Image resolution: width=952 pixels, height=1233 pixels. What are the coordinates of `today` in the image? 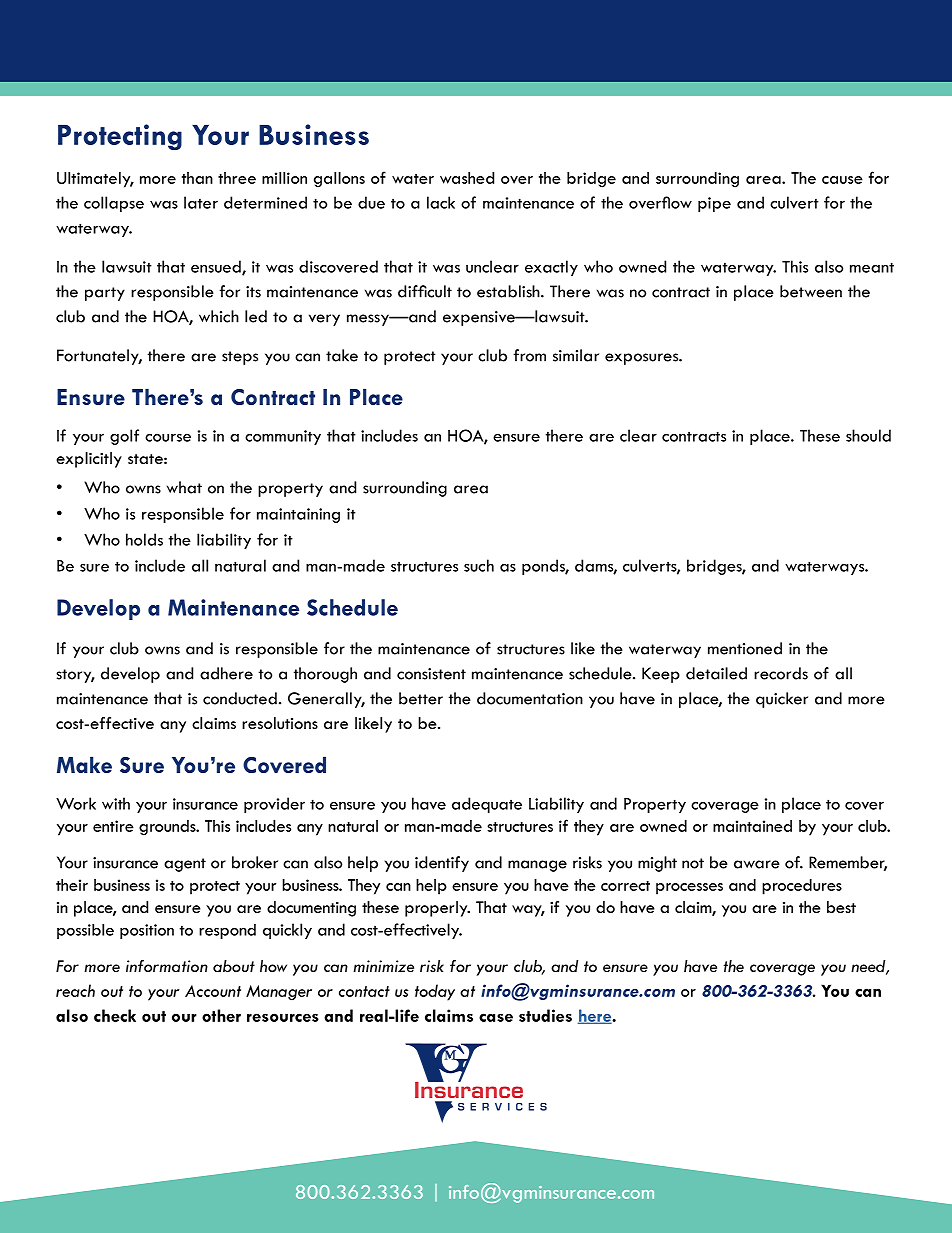 It's located at (435, 992).
